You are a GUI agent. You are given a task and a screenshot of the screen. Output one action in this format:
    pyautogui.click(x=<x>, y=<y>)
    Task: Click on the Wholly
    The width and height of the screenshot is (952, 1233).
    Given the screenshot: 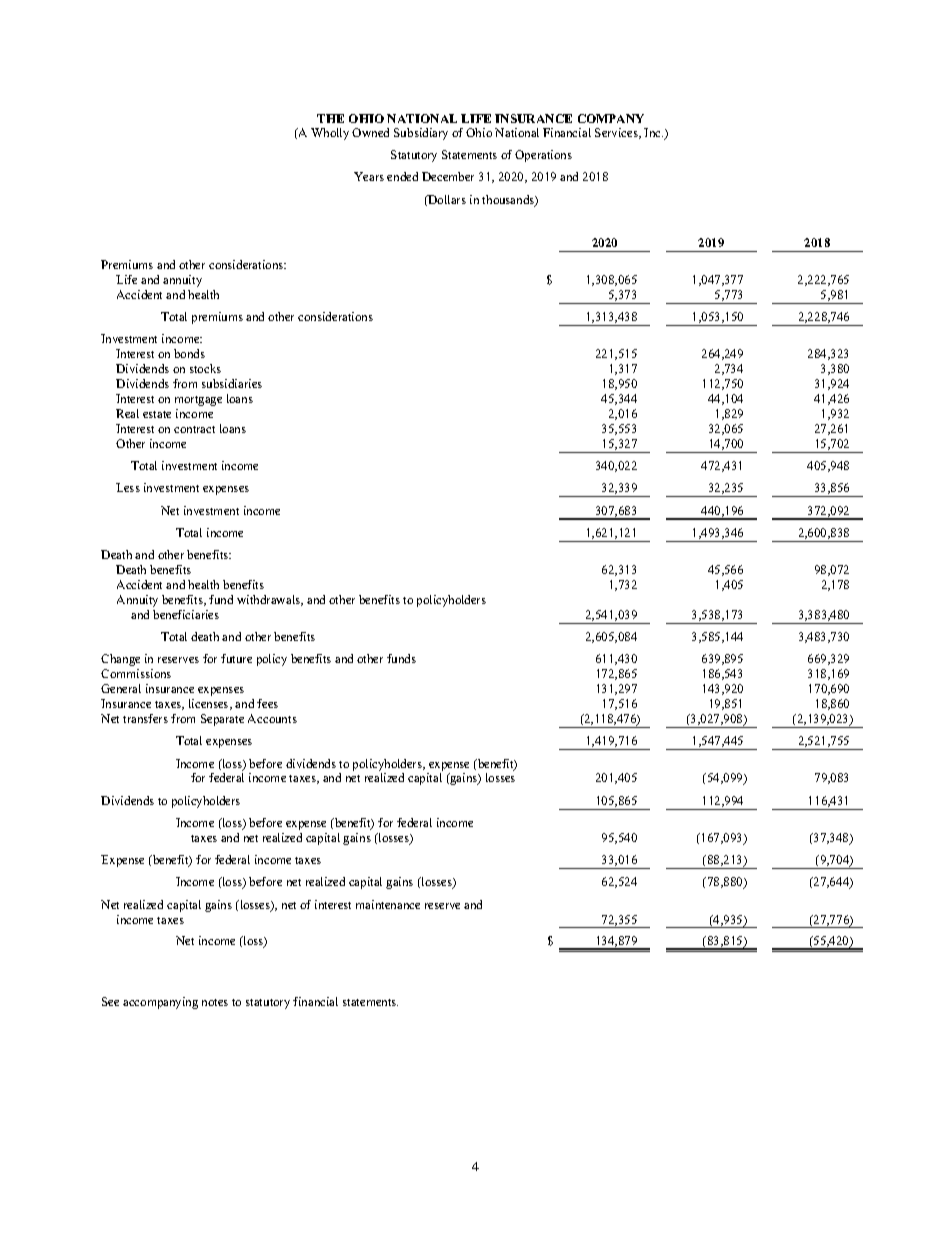 What is the action you would take?
    pyautogui.click(x=330, y=134)
